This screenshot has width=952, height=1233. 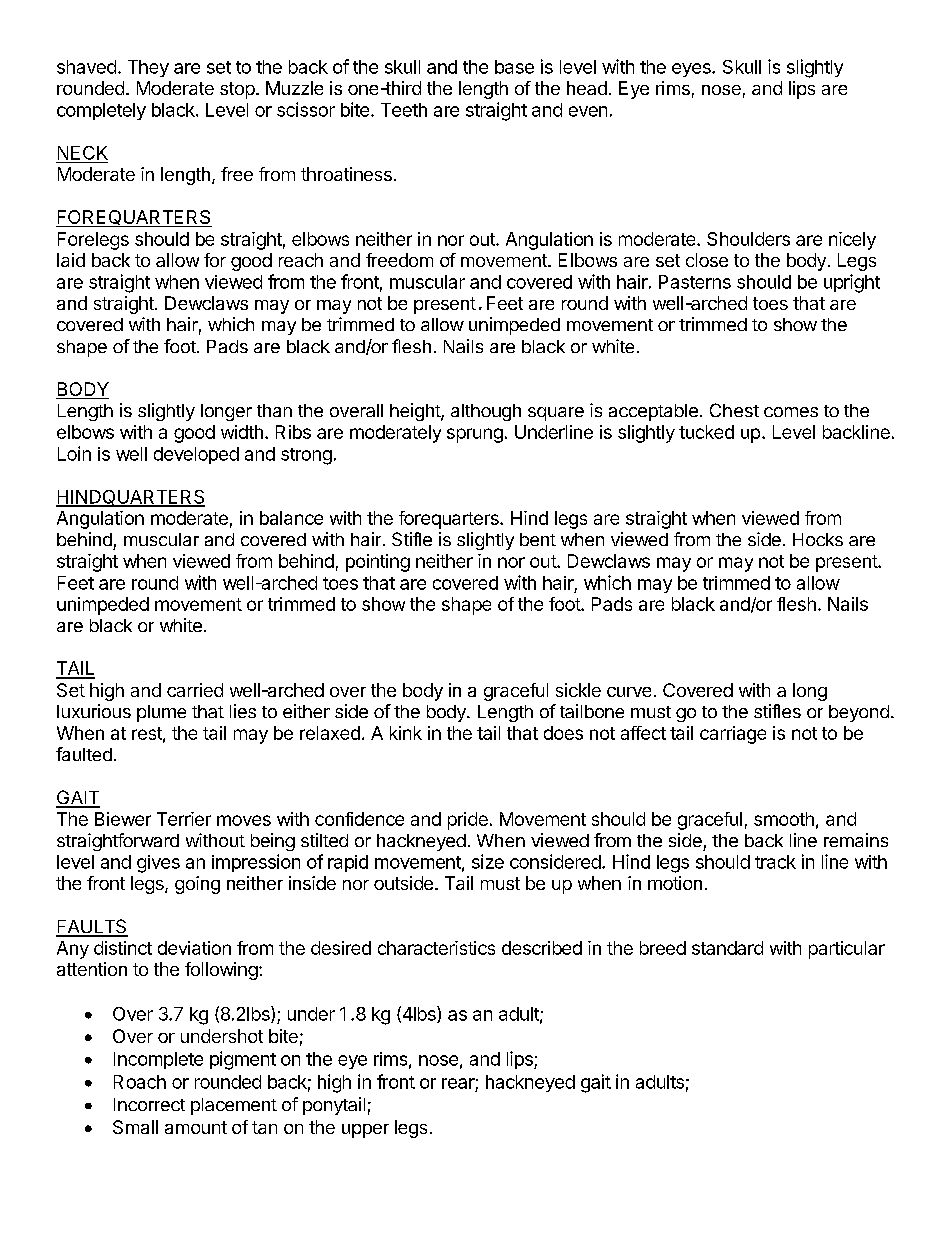 I want to click on kink, so click(x=406, y=733).
